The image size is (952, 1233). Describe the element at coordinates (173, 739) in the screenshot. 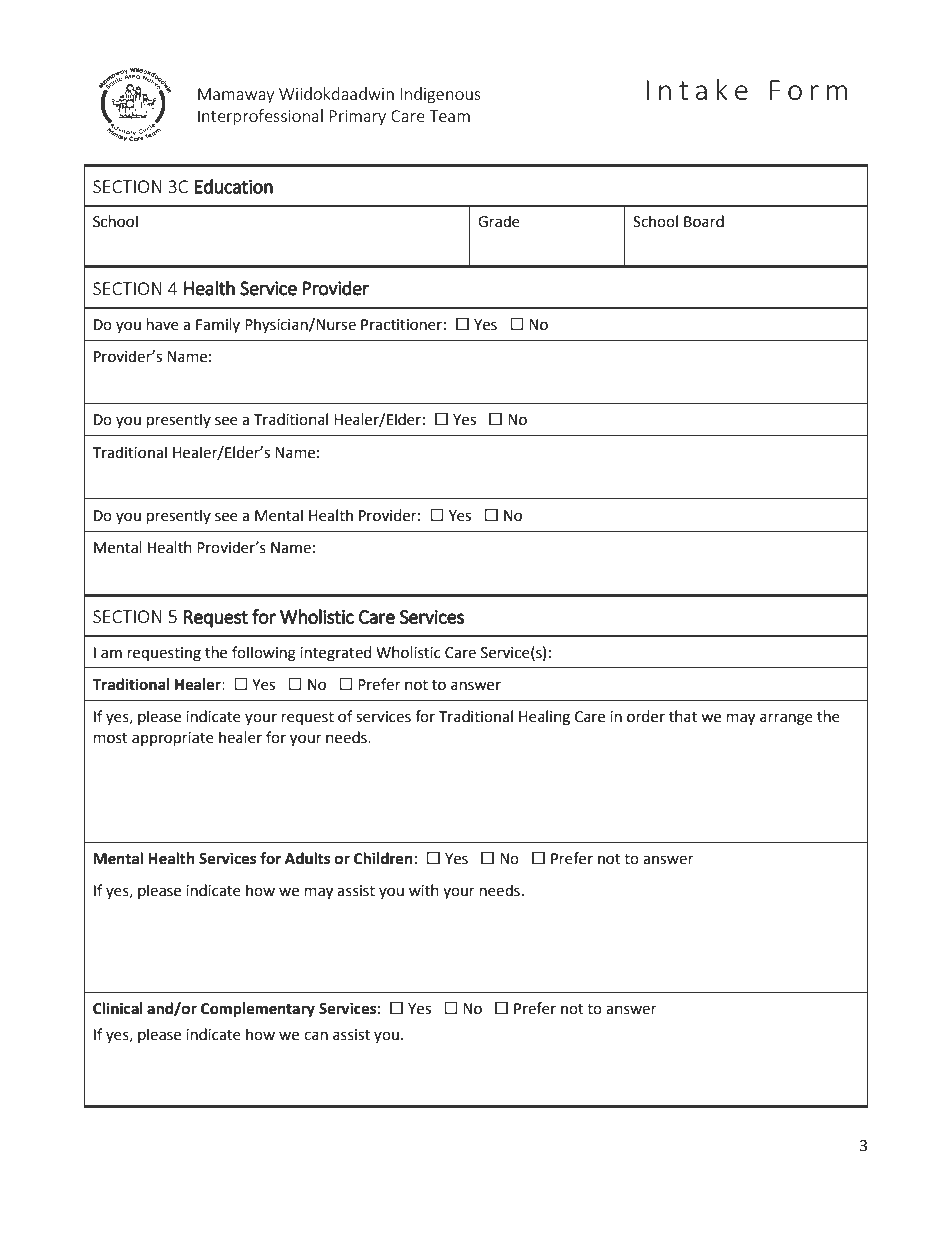

I see `appropriate` at that location.
